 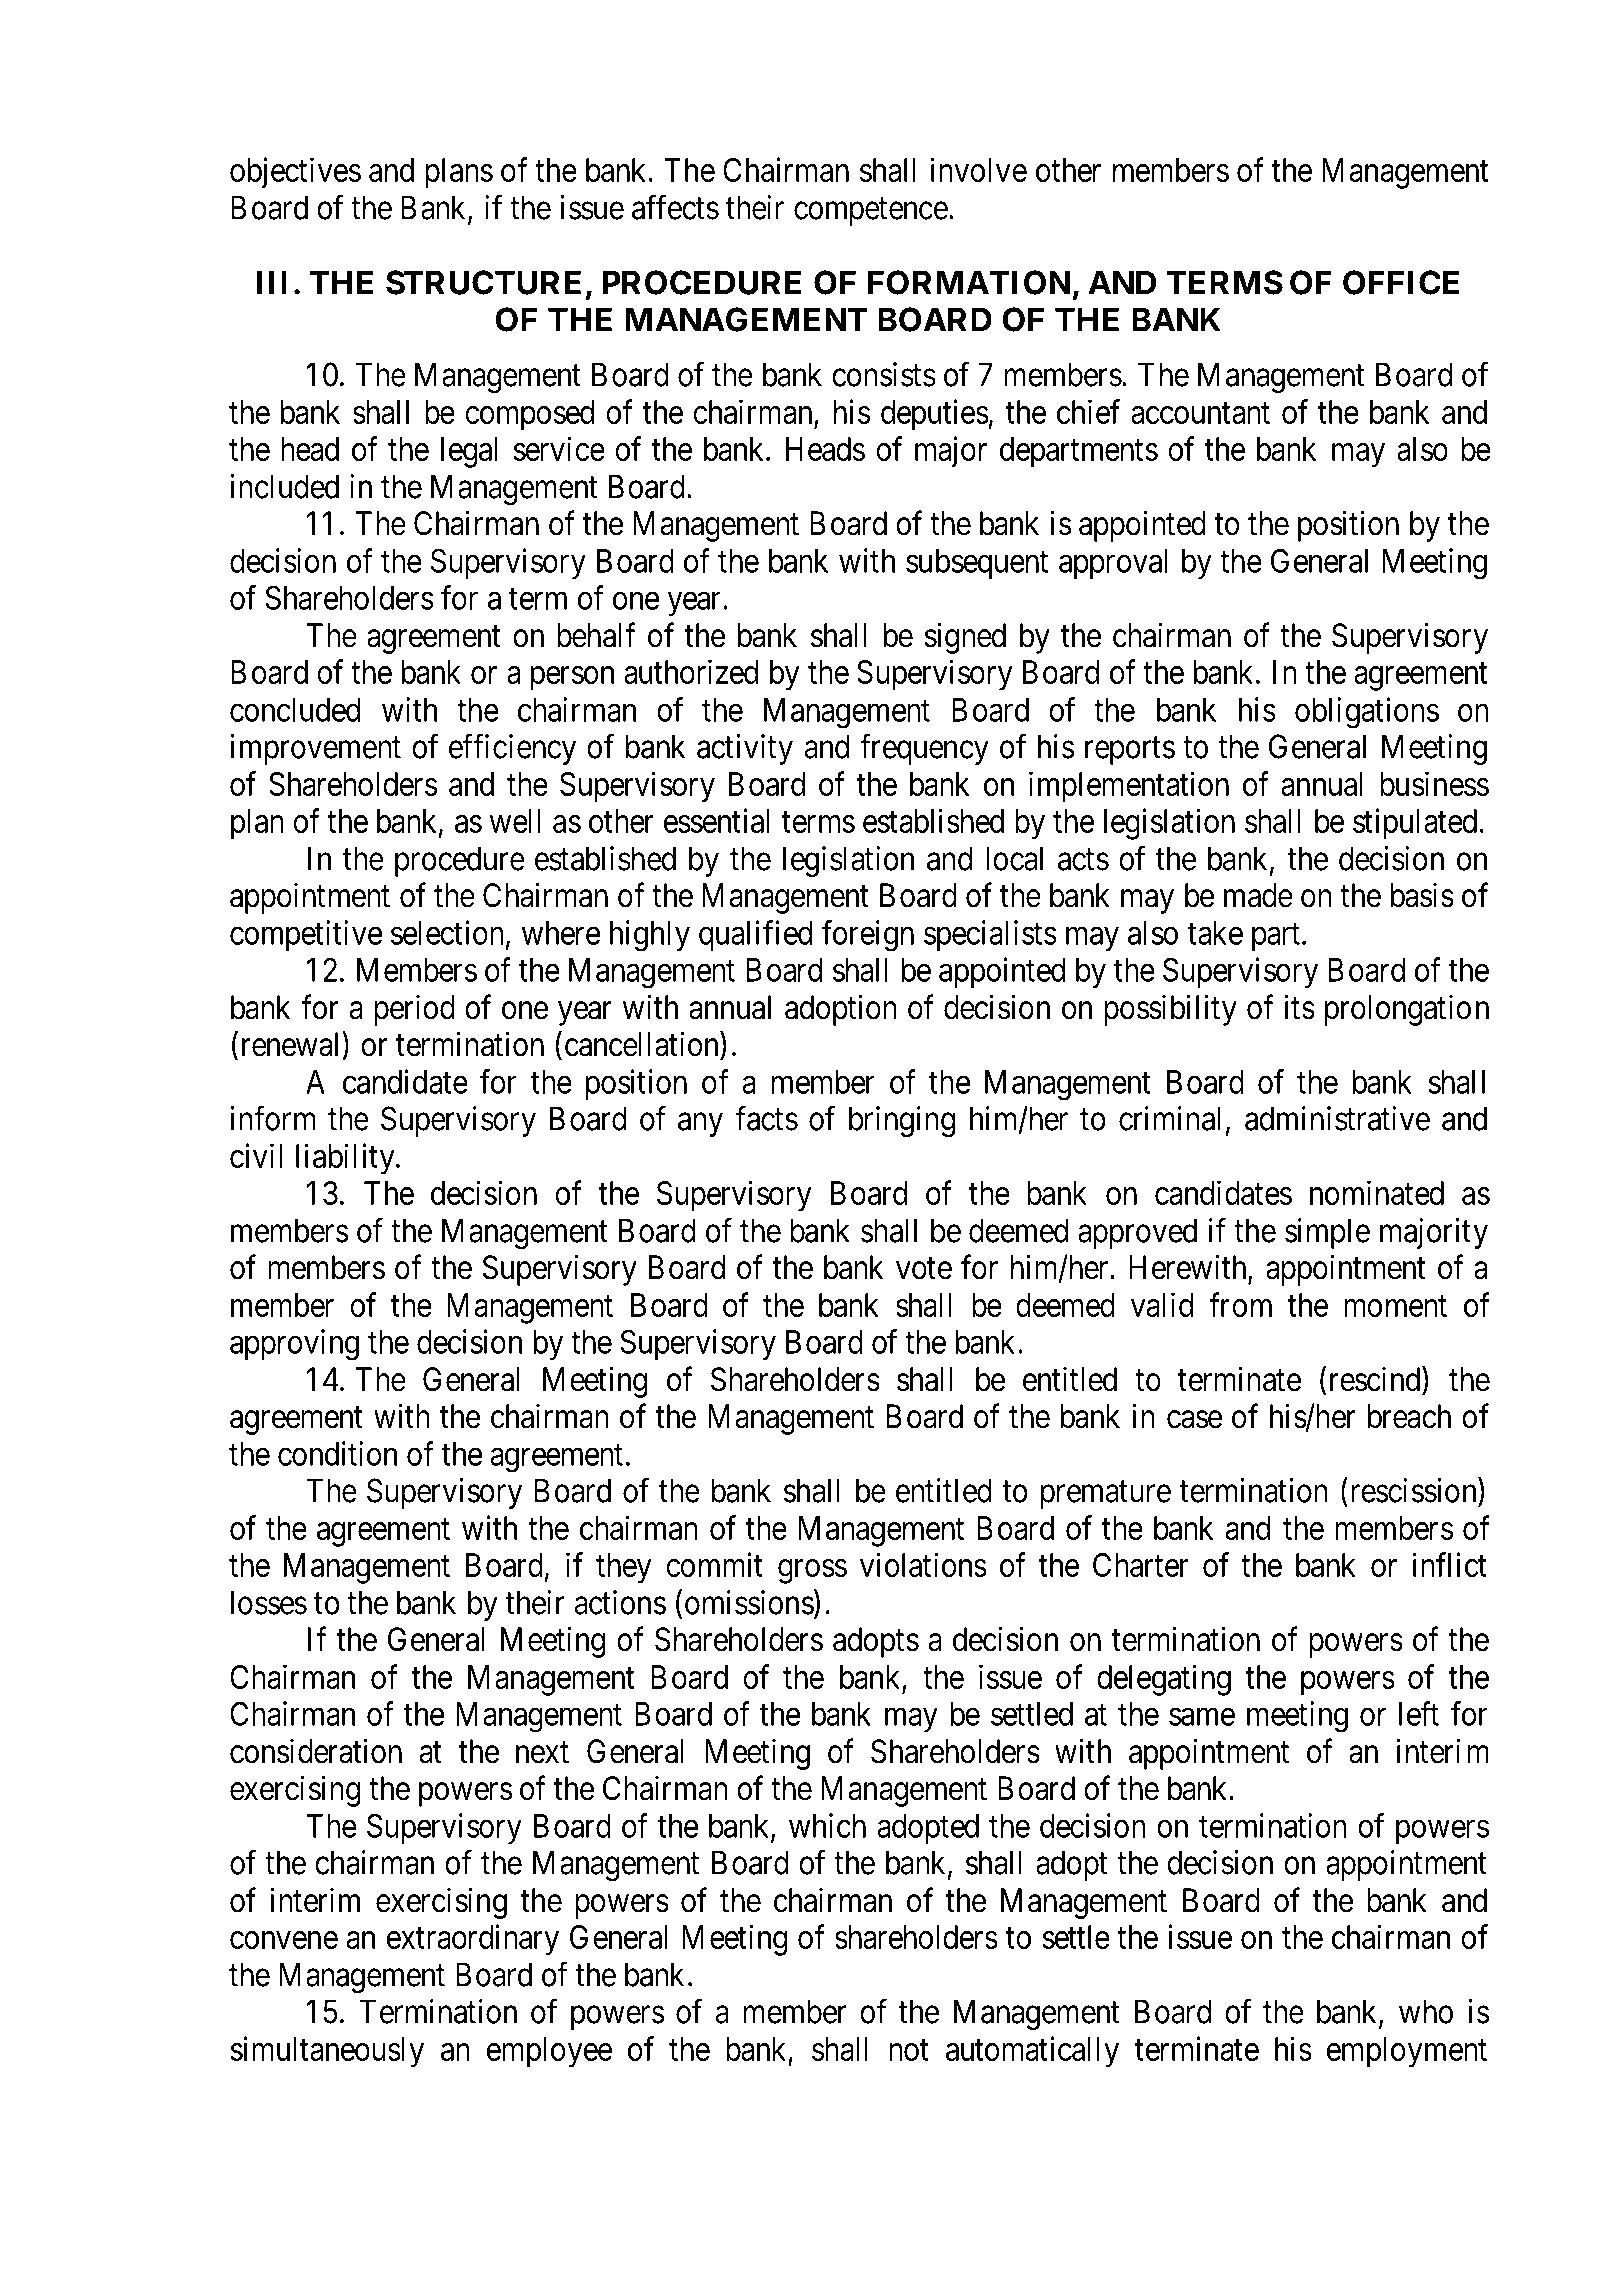 What do you see at coordinates (327, 2052) in the document?
I see `simultaneously` at bounding box center [327, 2052].
